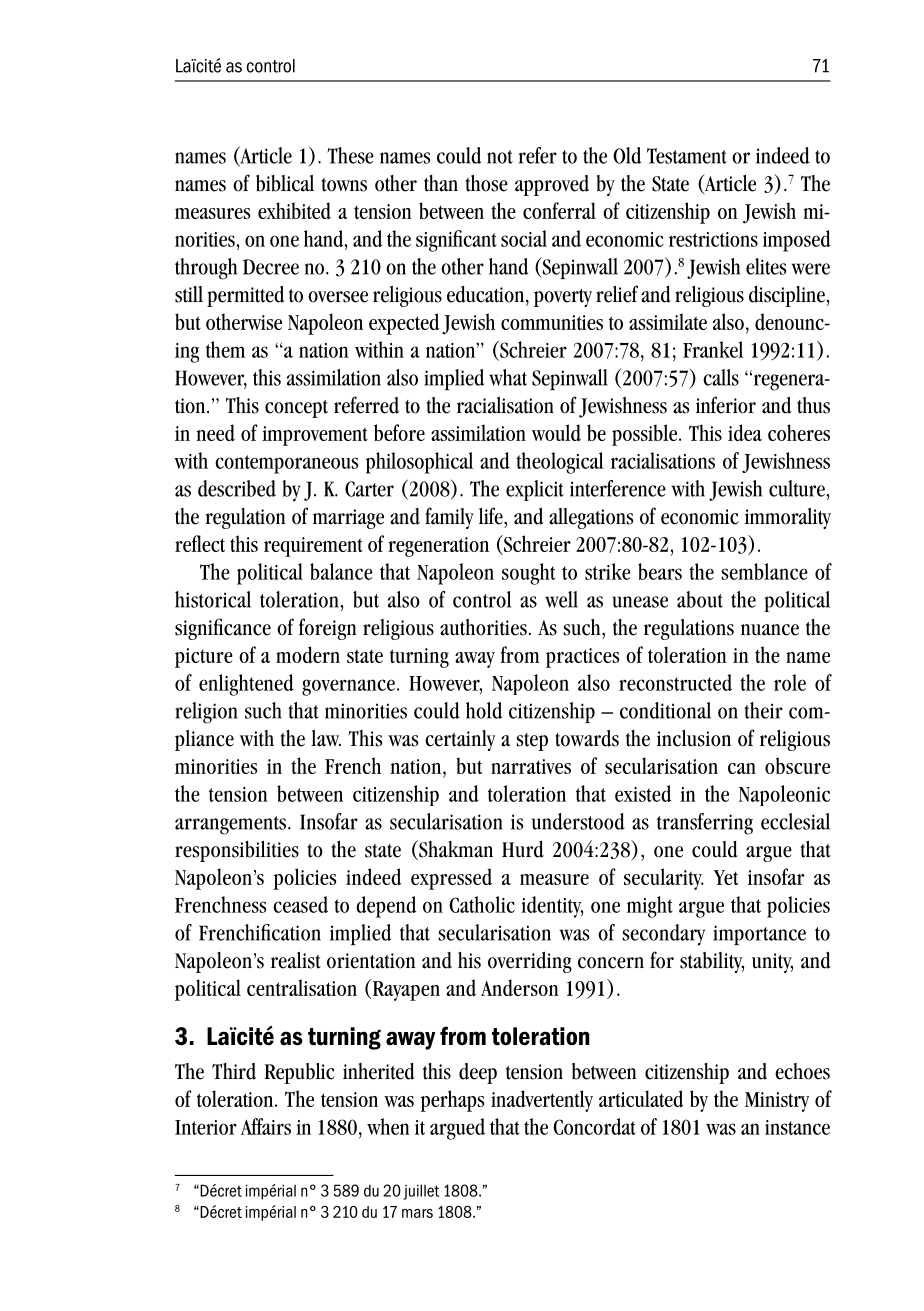 Image resolution: width=924 pixels, height=1311 pixels. Describe the element at coordinates (487, 183) in the screenshot. I see `those` at that location.
